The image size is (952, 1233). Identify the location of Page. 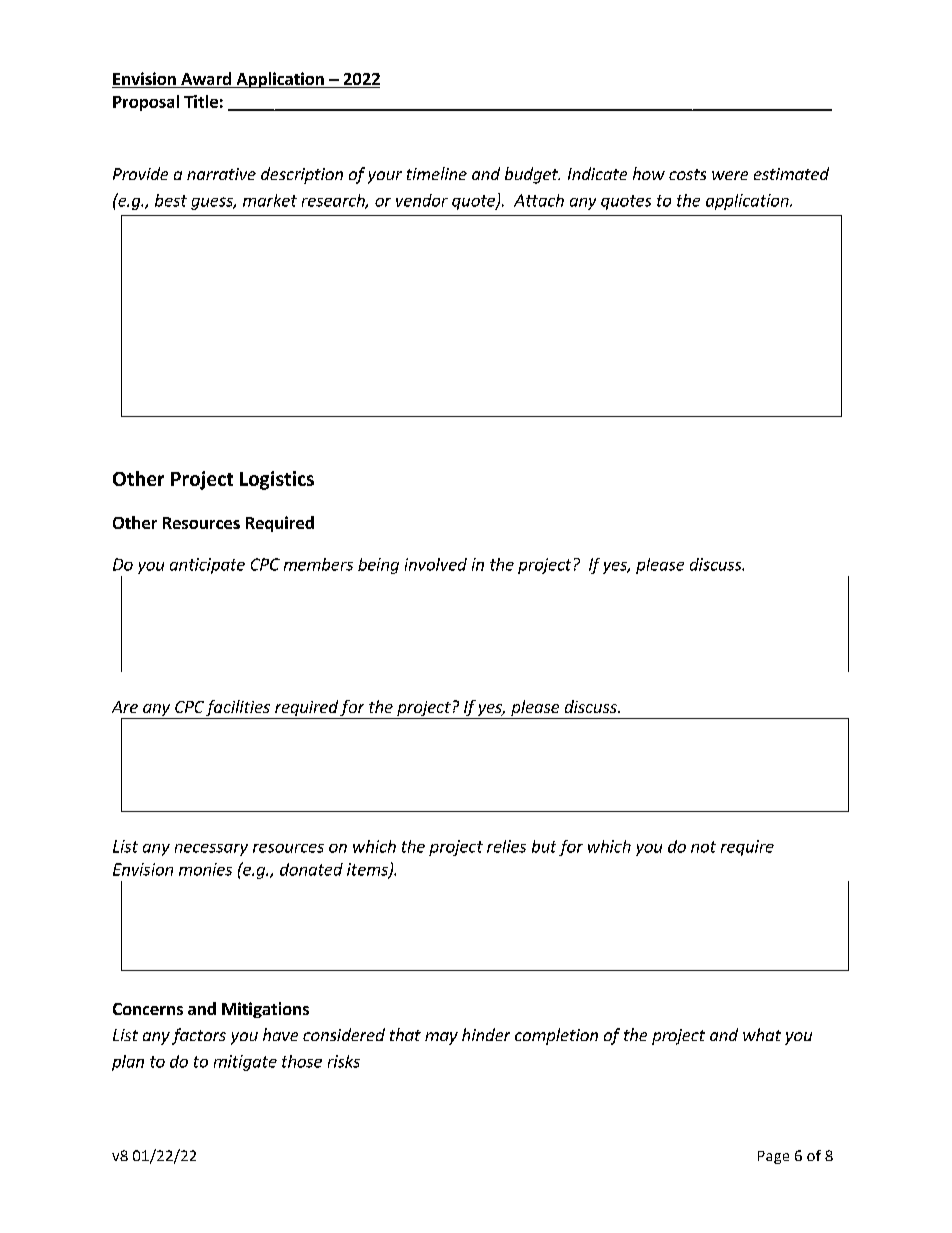
(773, 1157).
